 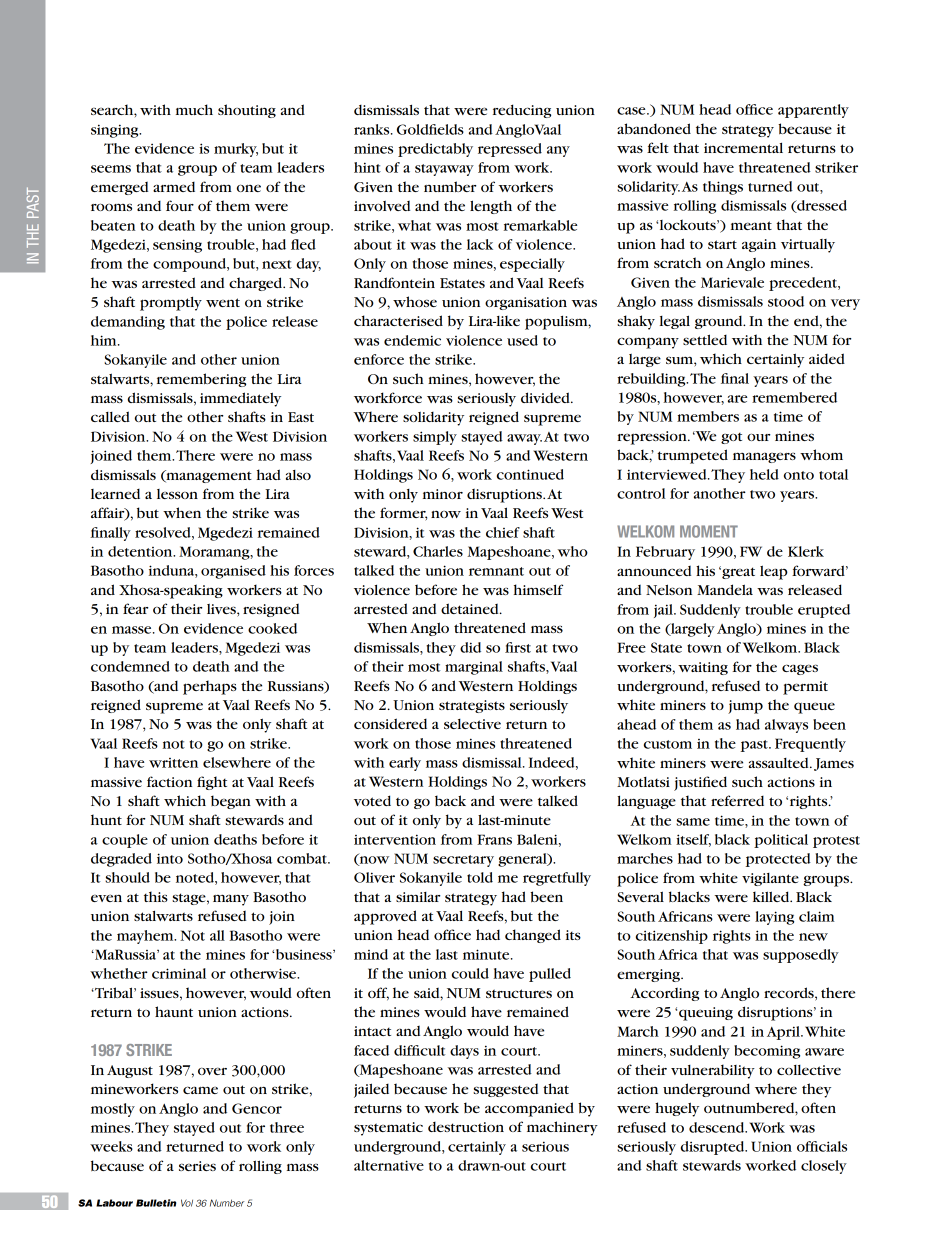 I want to click on cages, so click(x=800, y=669).
